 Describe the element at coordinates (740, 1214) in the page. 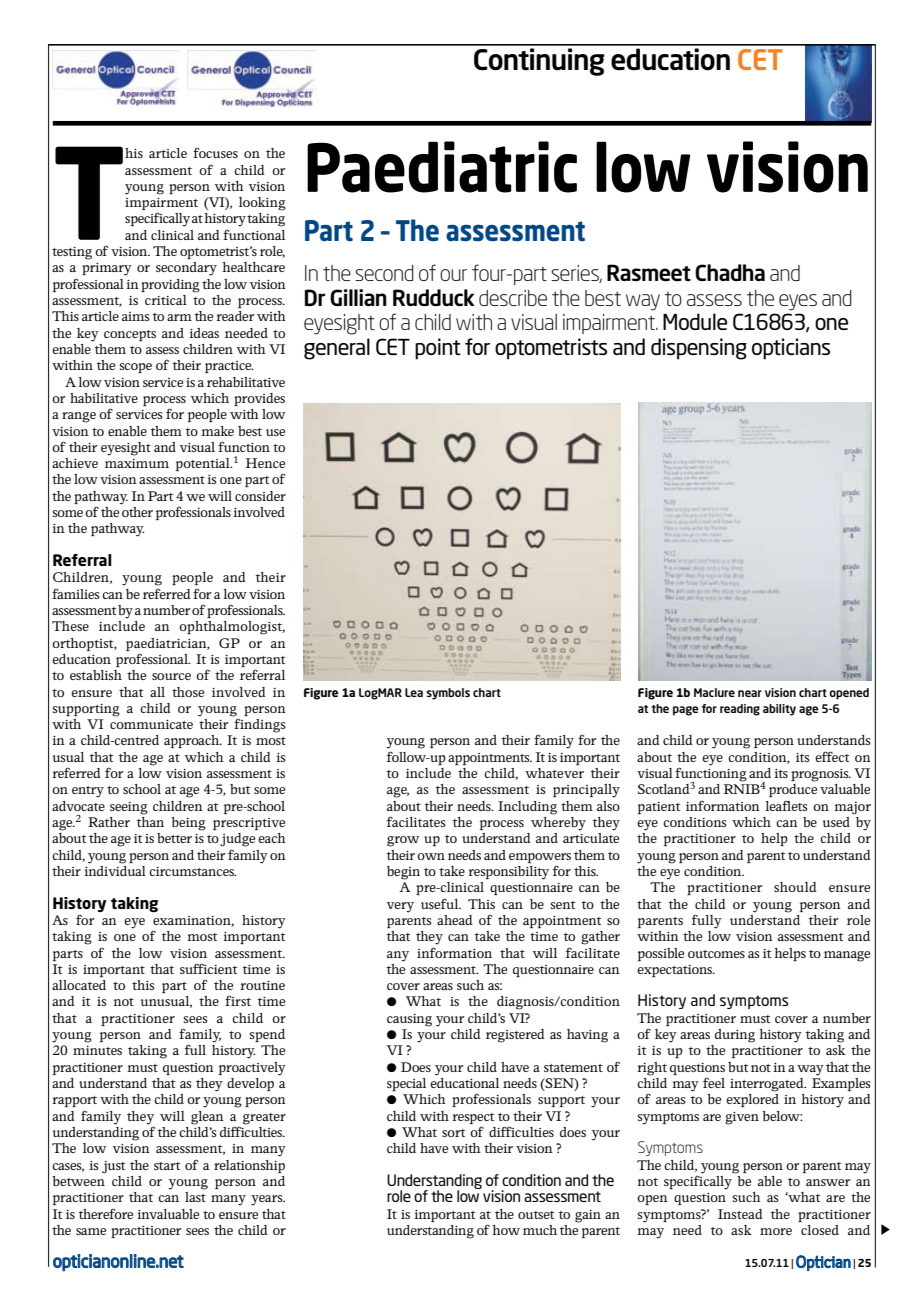

I see `Instead` at that location.
